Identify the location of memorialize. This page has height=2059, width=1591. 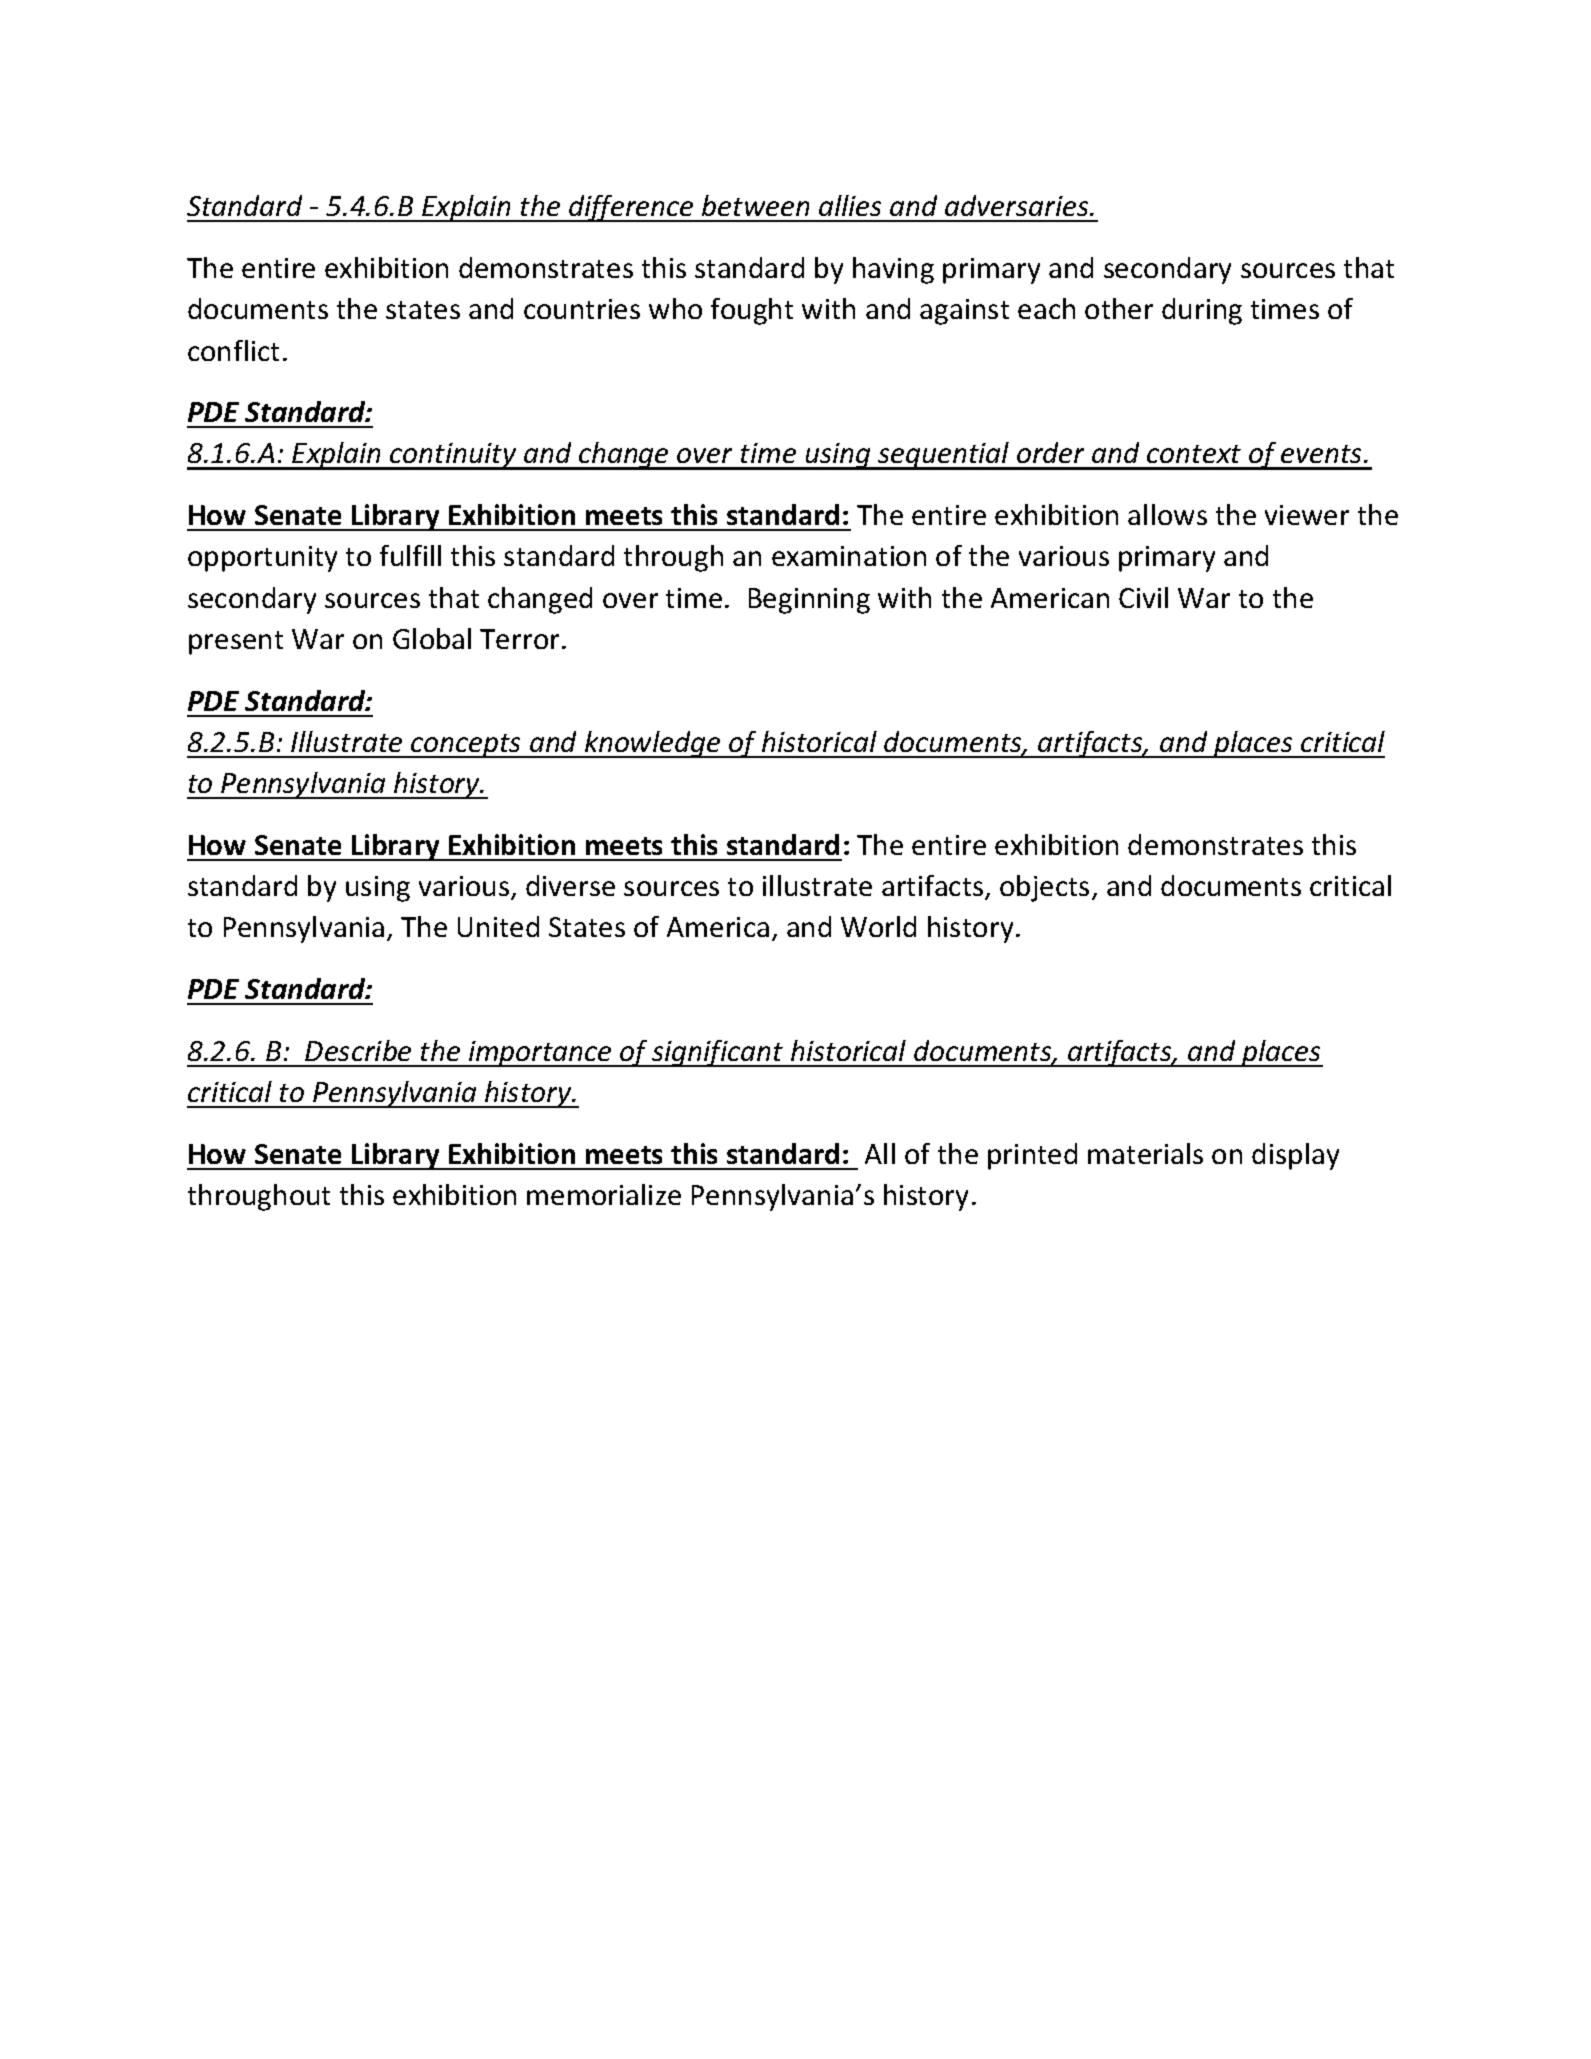
(604, 1194).
